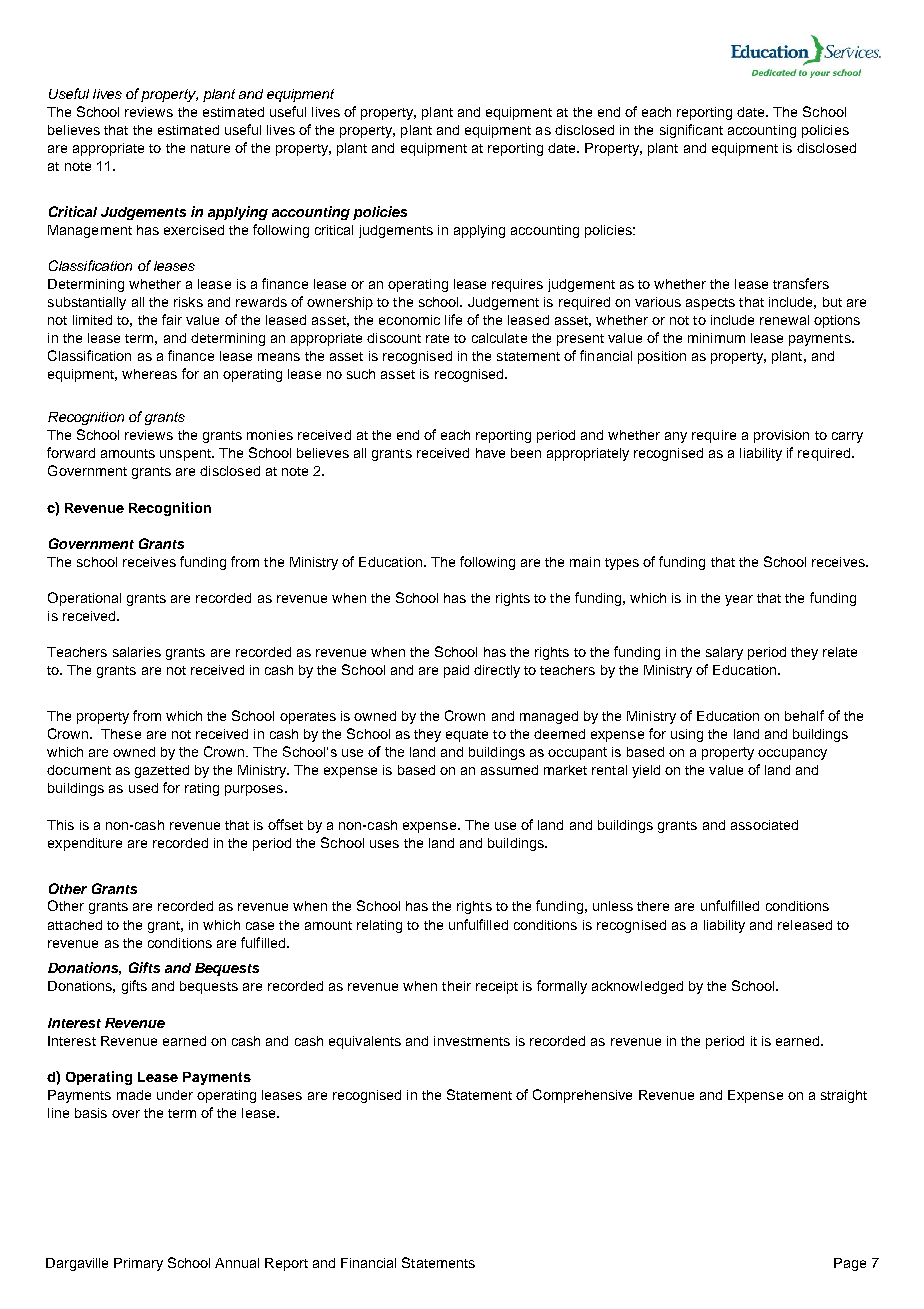 The height and width of the screenshot is (1309, 924). What do you see at coordinates (490, 453) in the screenshot?
I see `have` at bounding box center [490, 453].
